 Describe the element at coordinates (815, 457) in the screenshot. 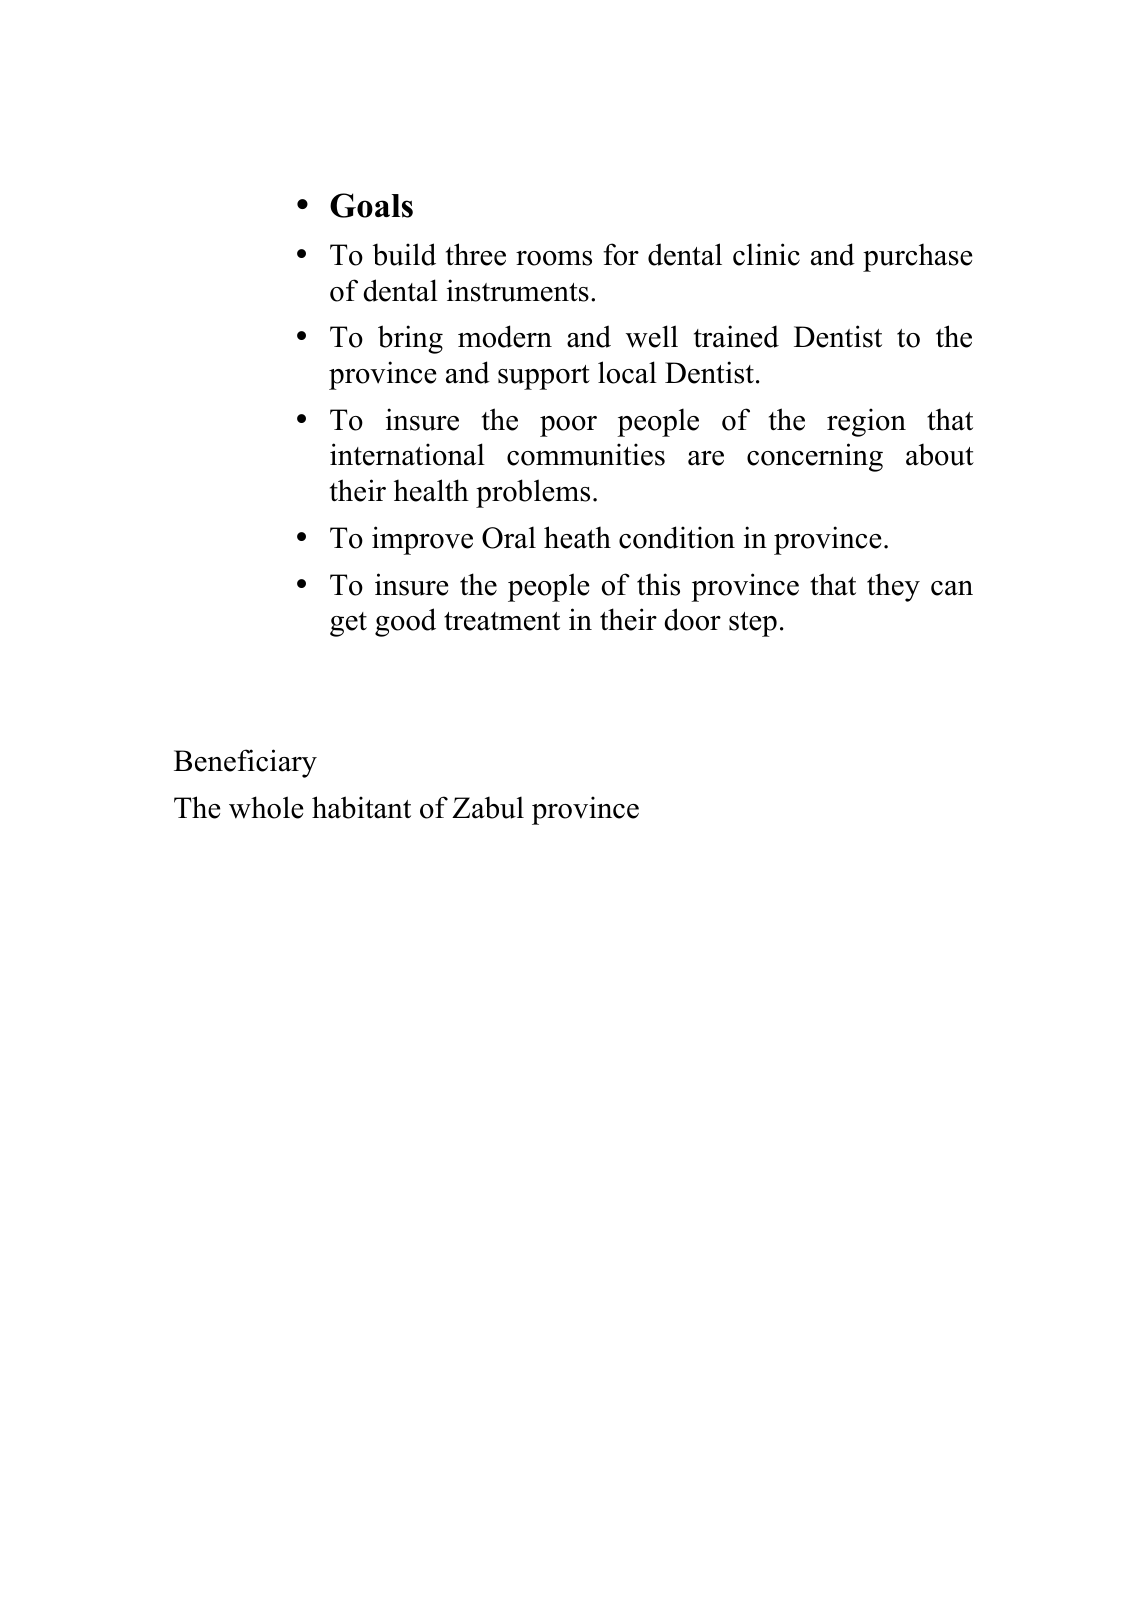

I see `concerning` at that location.
